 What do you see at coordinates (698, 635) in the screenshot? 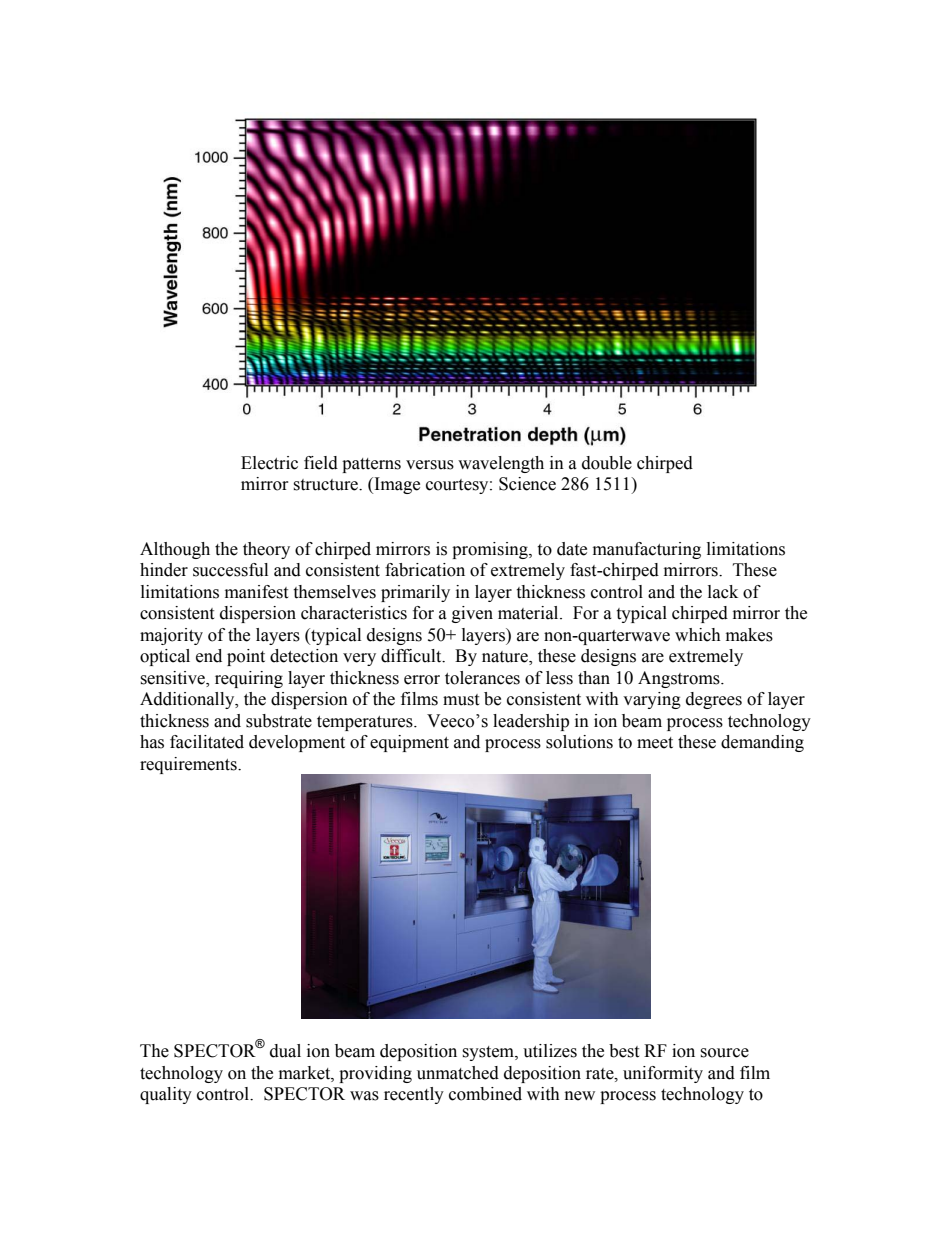
I see `which` at bounding box center [698, 635].
